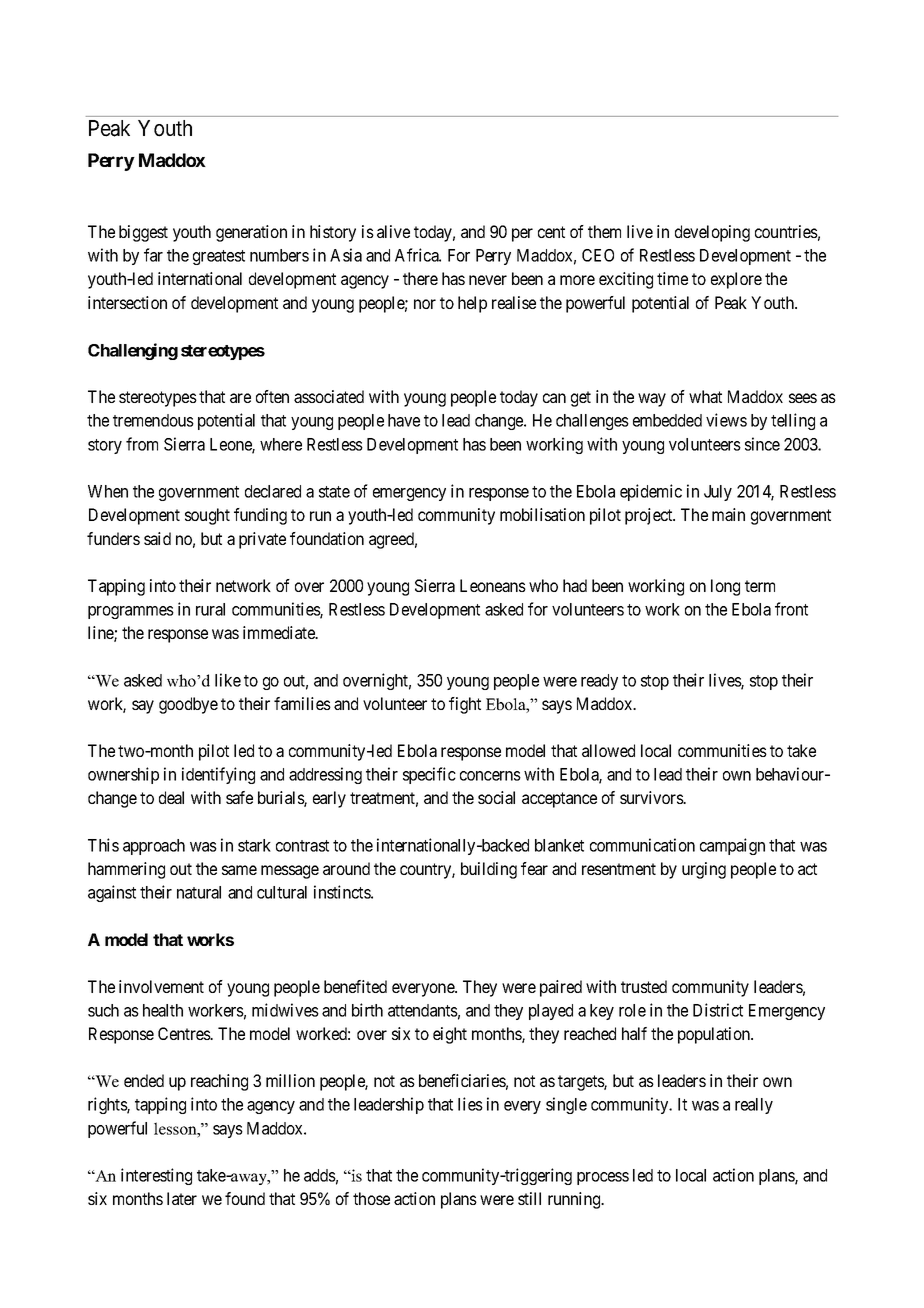 The height and width of the screenshot is (1308, 924). Describe the element at coordinates (157, 538) in the screenshot. I see `said` at that location.
